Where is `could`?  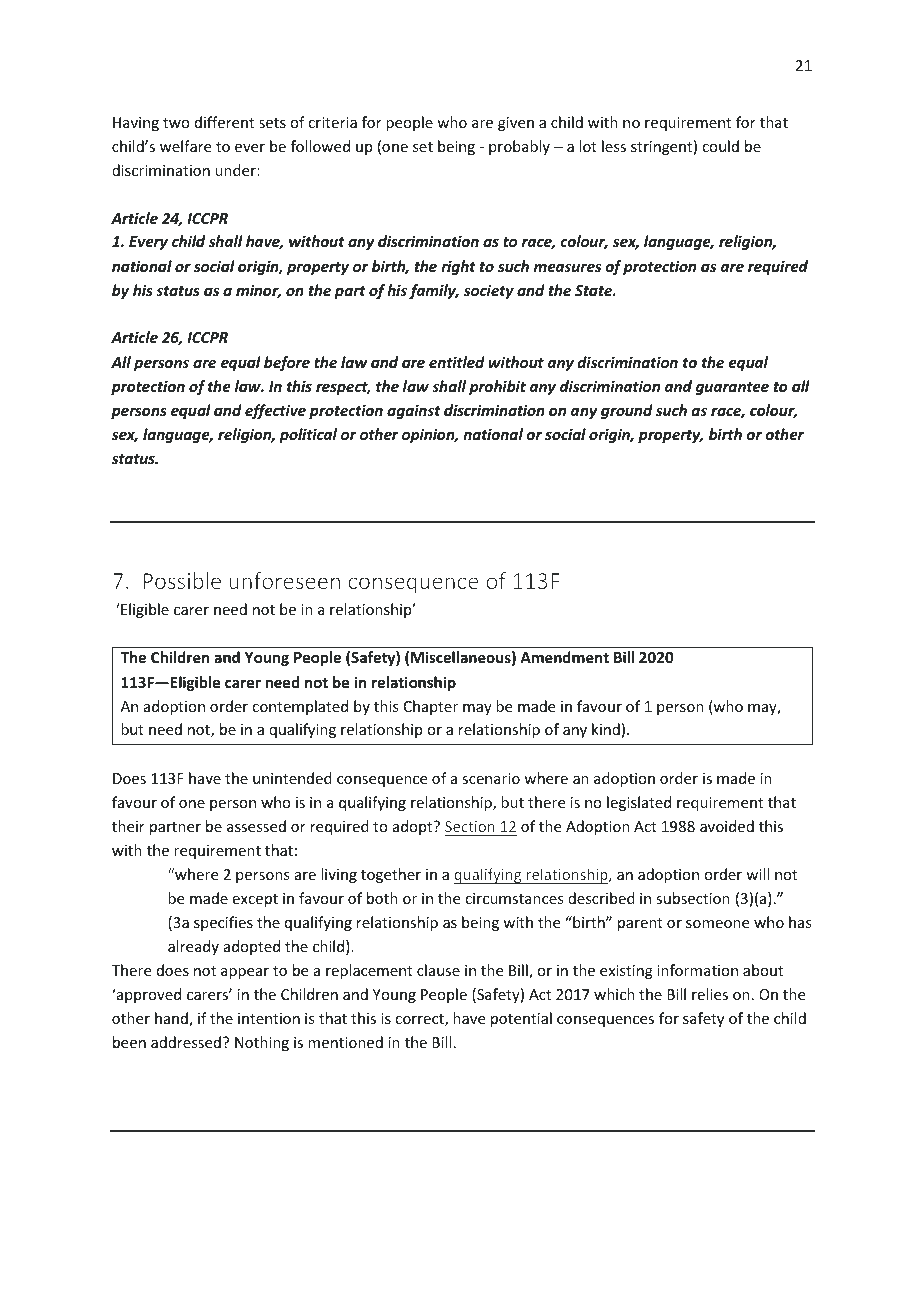 could is located at coordinates (720, 146).
